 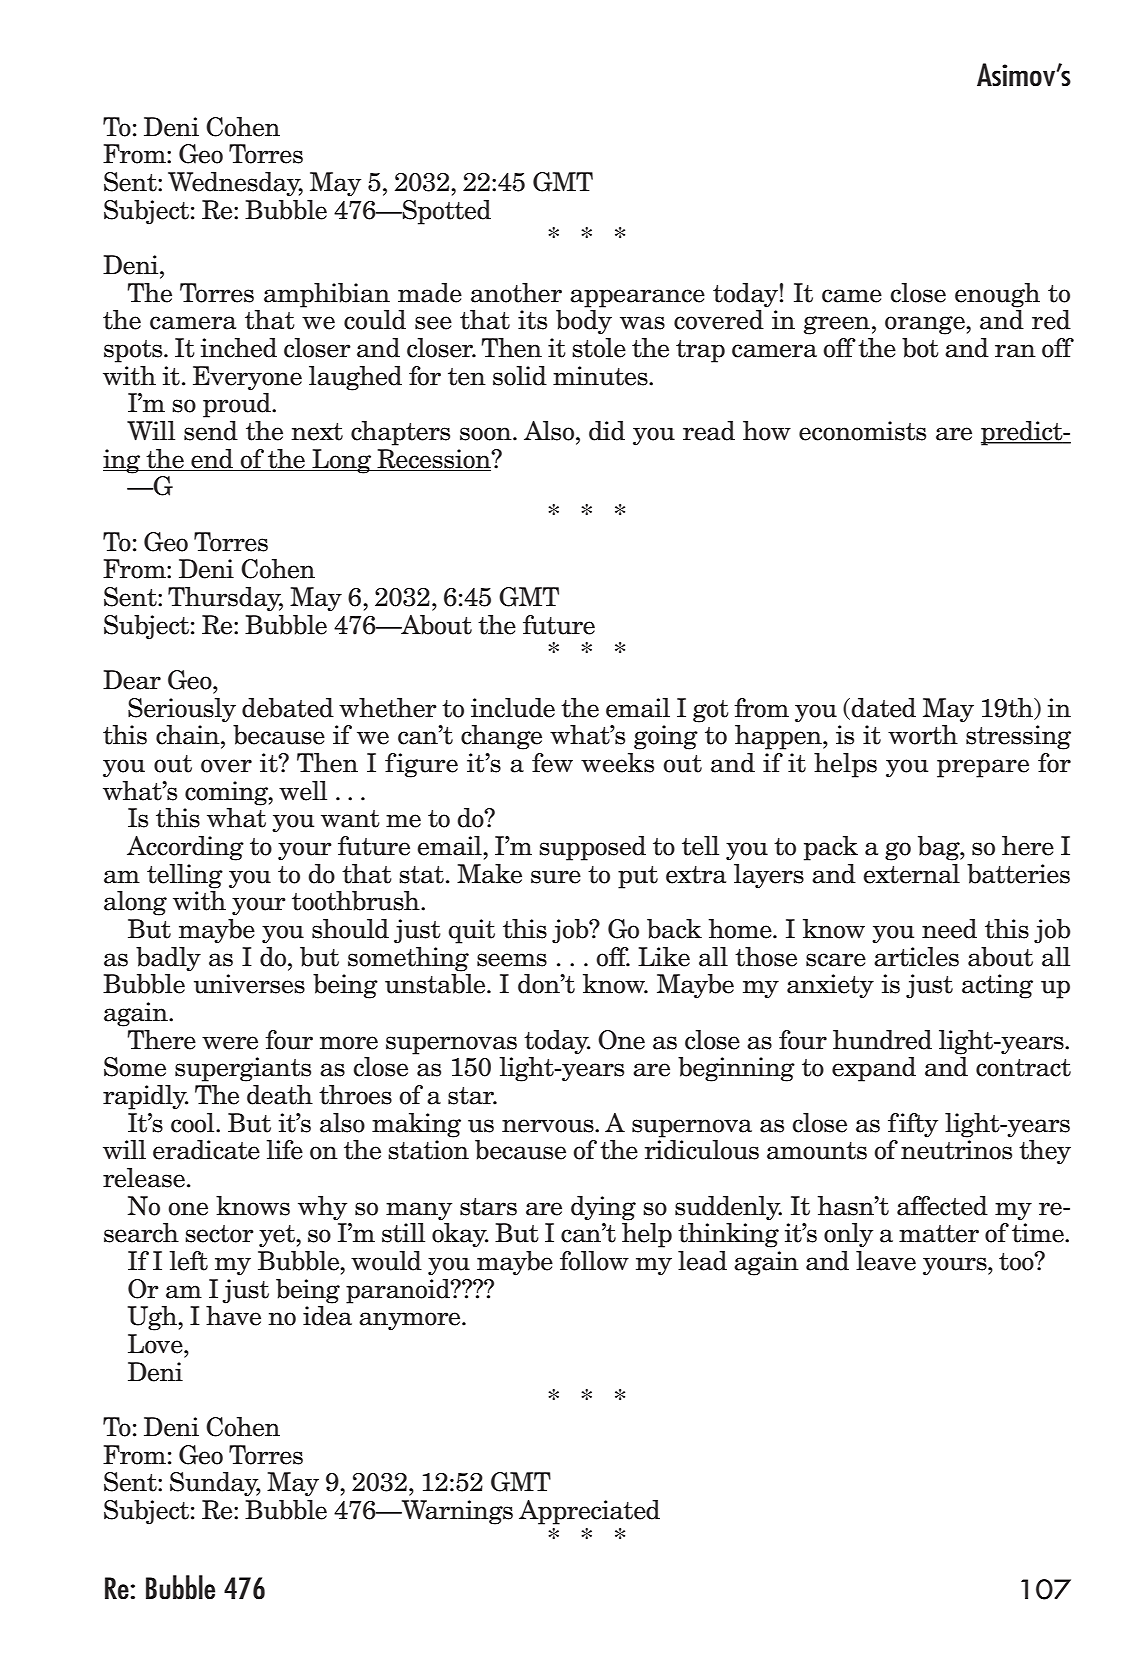 What do you see at coordinates (637, 298) in the screenshot?
I see `appearance` at bounding box center [637, 298].
